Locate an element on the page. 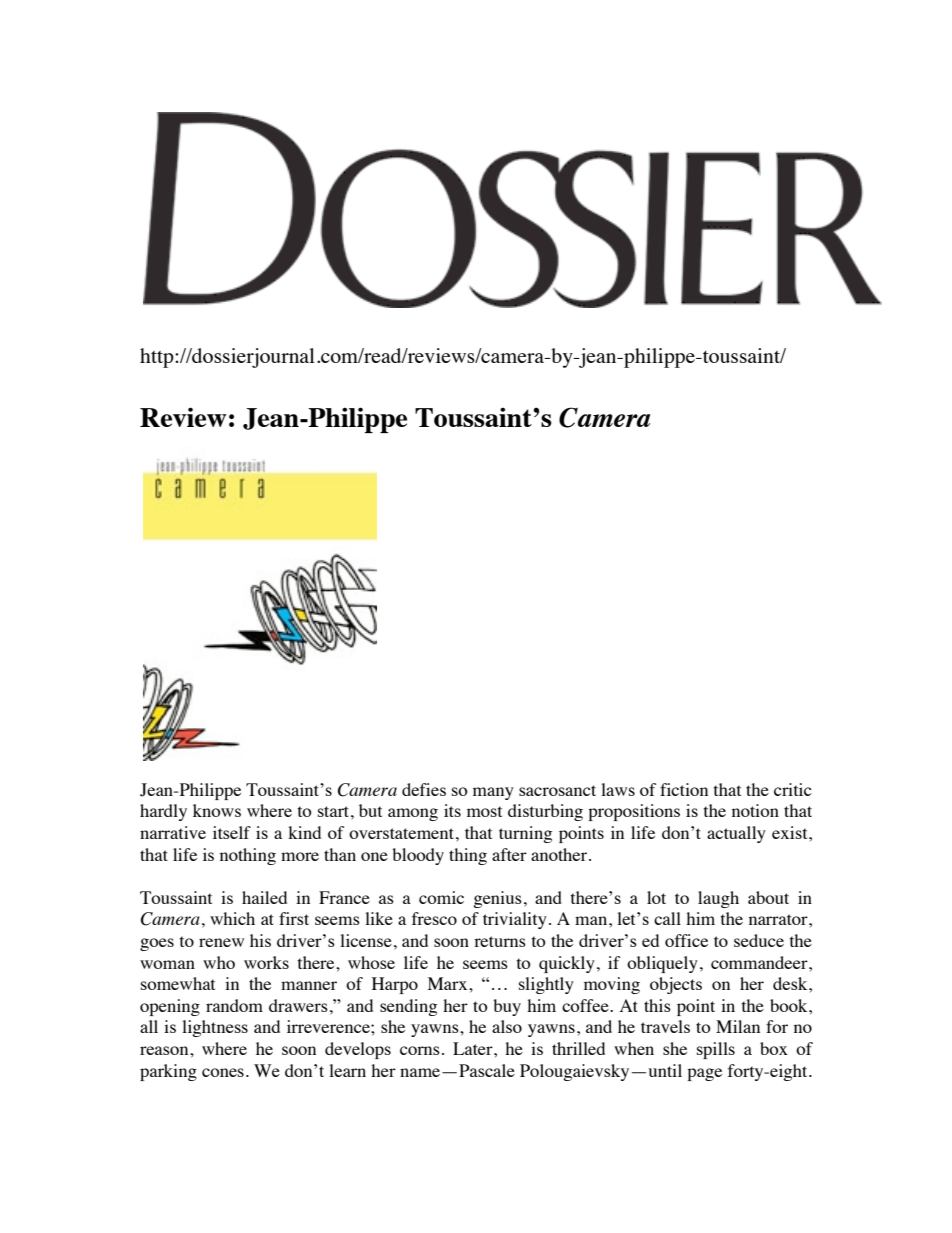 The width and height of the image is (952, 1233). knows is located at coordinates (217, 810).
